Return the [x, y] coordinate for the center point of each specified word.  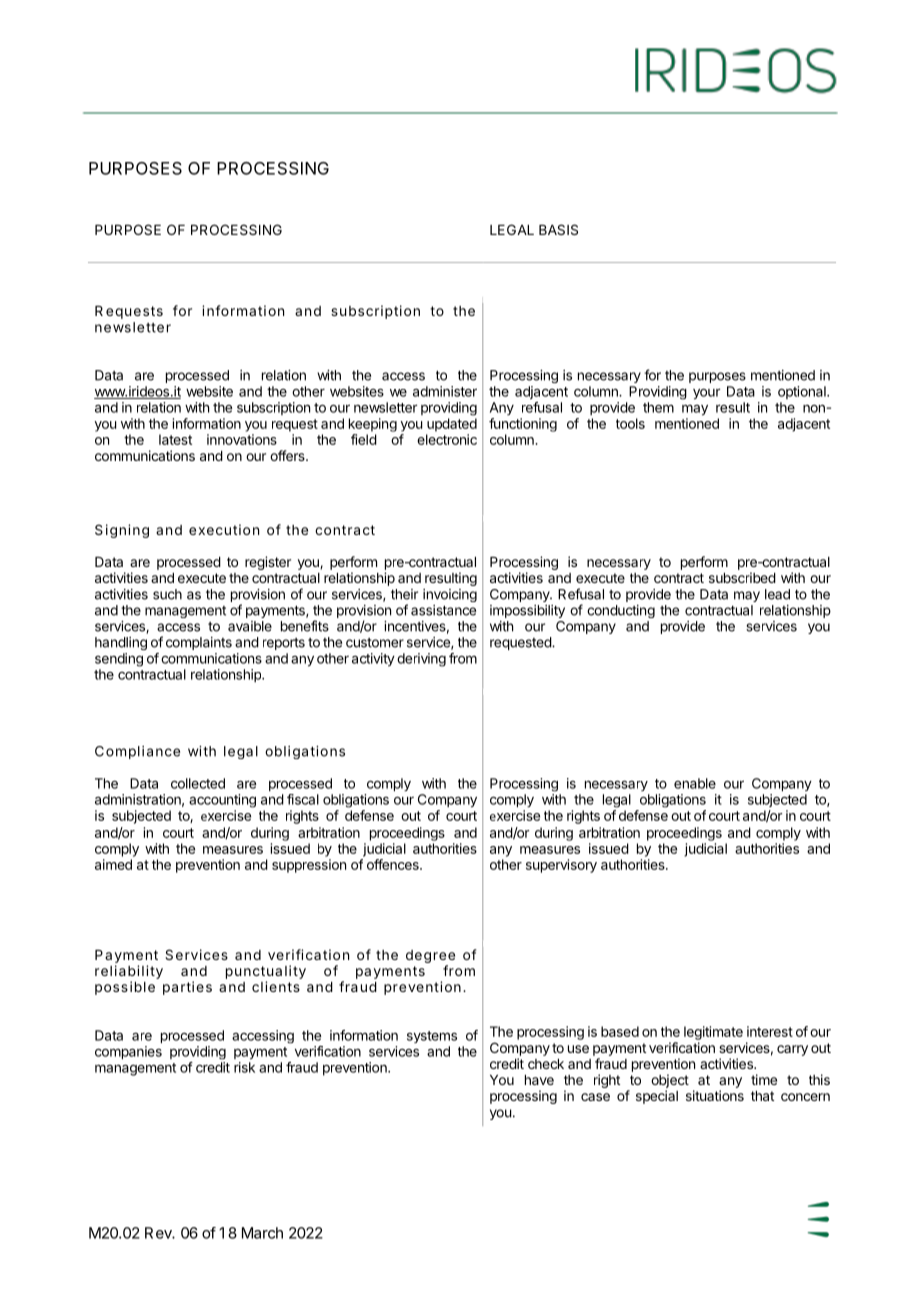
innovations [242, 439]
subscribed [742, 577]
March [262, 1233]
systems [432, 1037]
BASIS [558, 229]
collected [198, 783]
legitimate [713, 1033]
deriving [421, 660]
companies [128, 1052]
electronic [447, 439]
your [706, 394]
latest [175, 439]
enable [695, 783]
